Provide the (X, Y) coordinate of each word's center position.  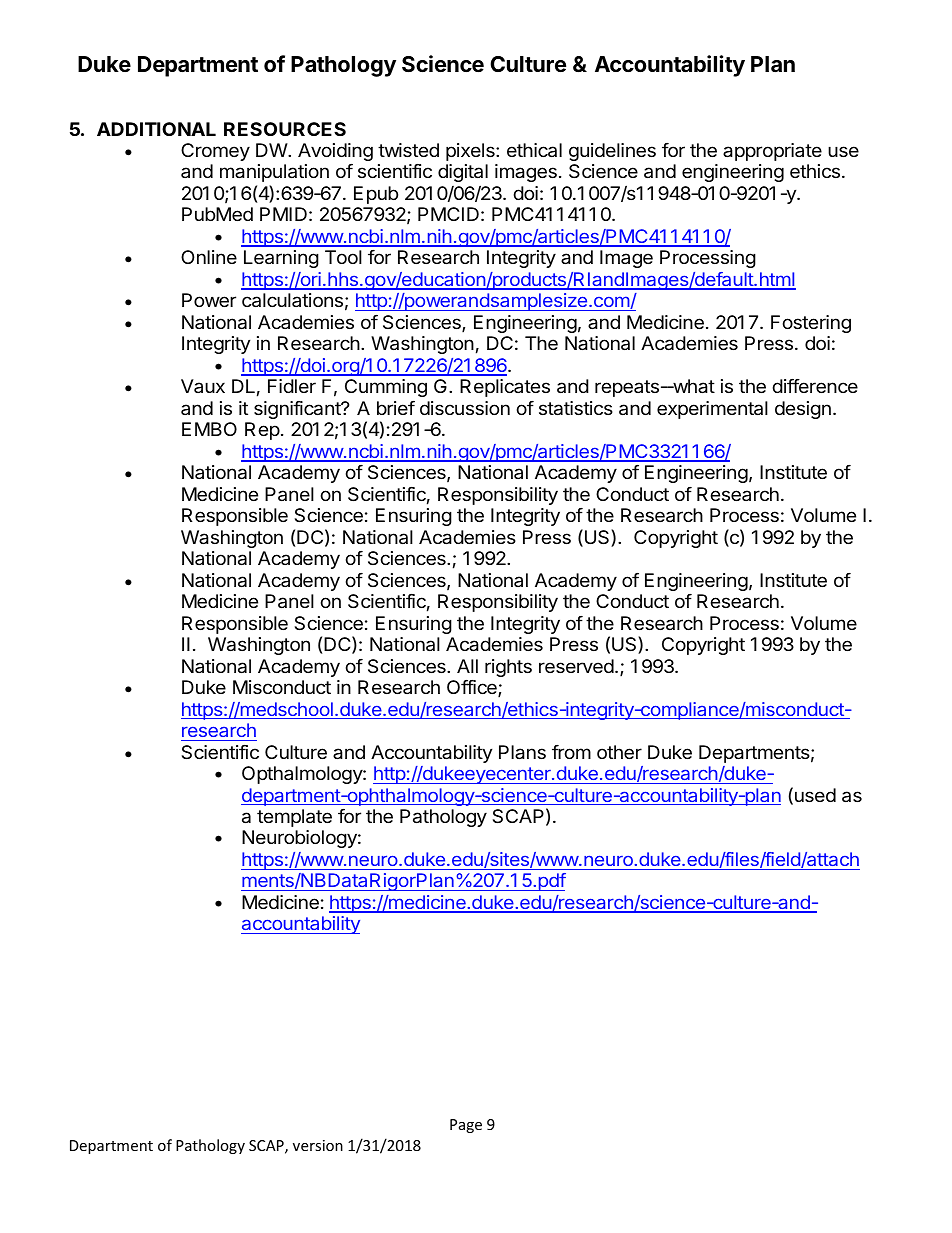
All (467, 666)
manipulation (274, 173)
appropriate (772, 152)
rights (508, 668)
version (318, 1145)
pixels (471, 152)
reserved (576, 666)
